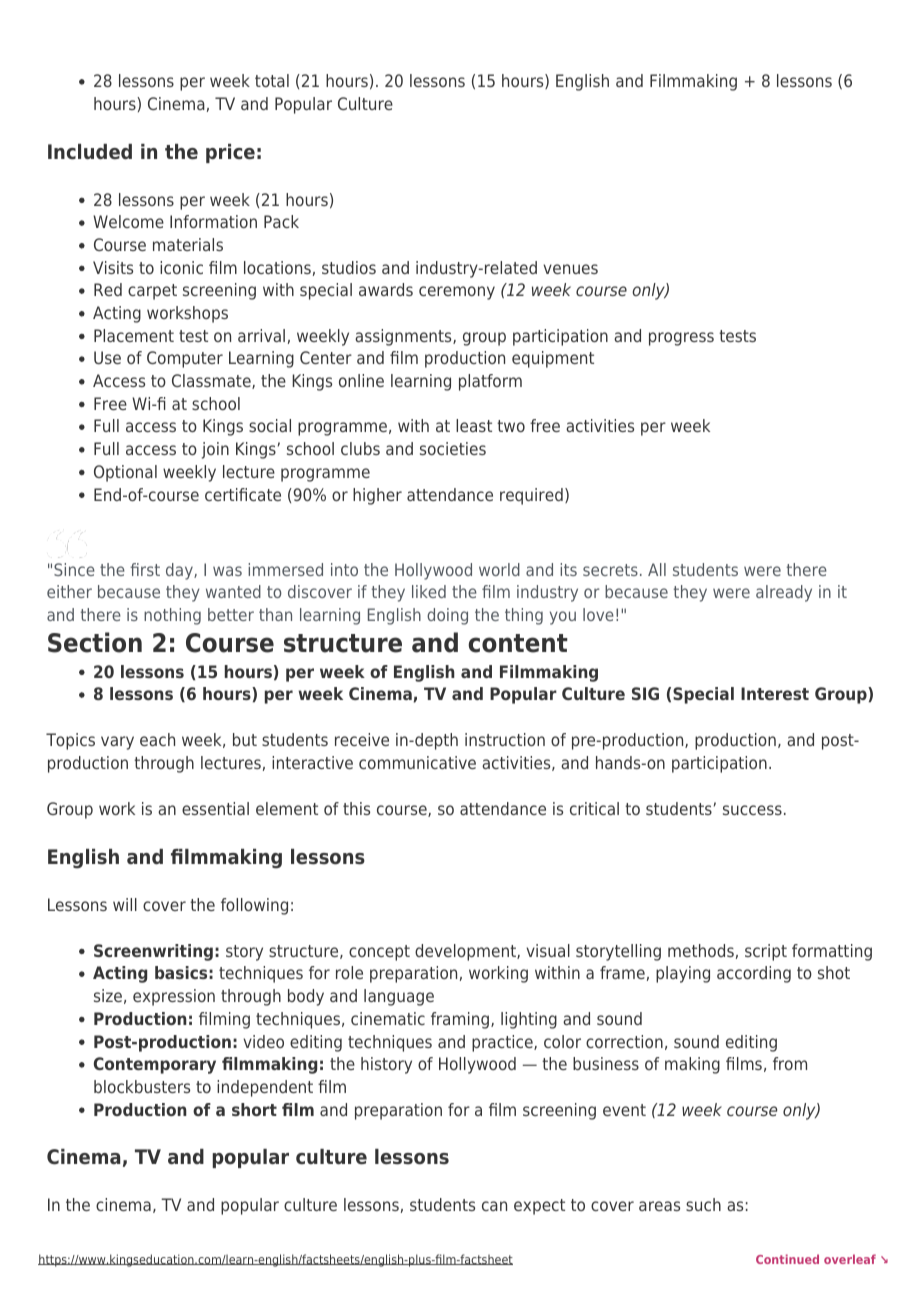 The image size is (924, 1308). What do you see at coordinates (570, 269) in the screenshot?
I see `venues` at bounding box center [570, 269].
